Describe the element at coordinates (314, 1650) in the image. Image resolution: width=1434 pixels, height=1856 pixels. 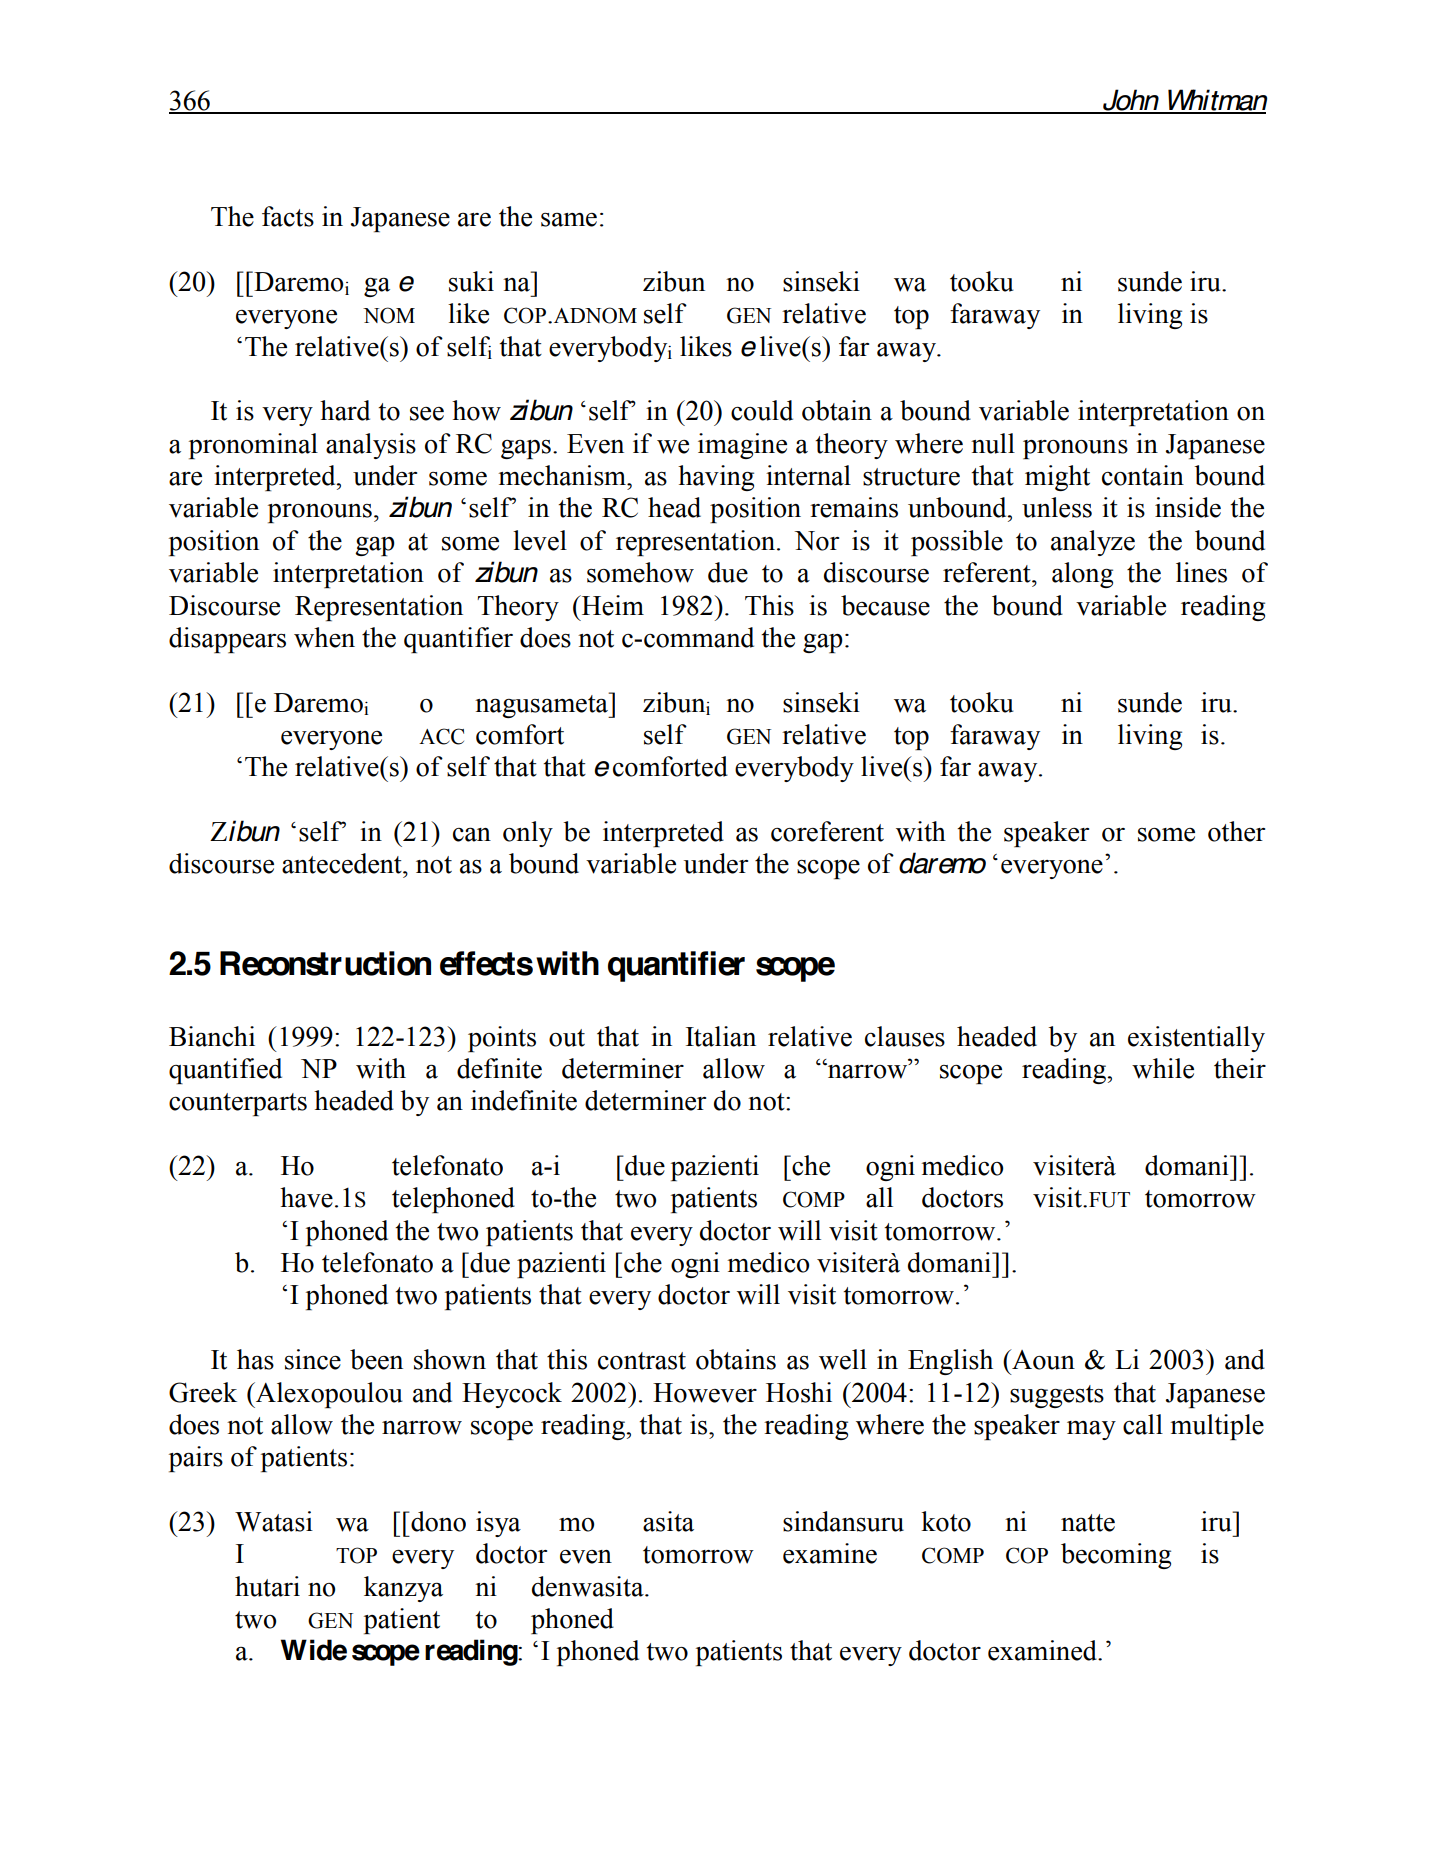
I see `Wide` at that location.
